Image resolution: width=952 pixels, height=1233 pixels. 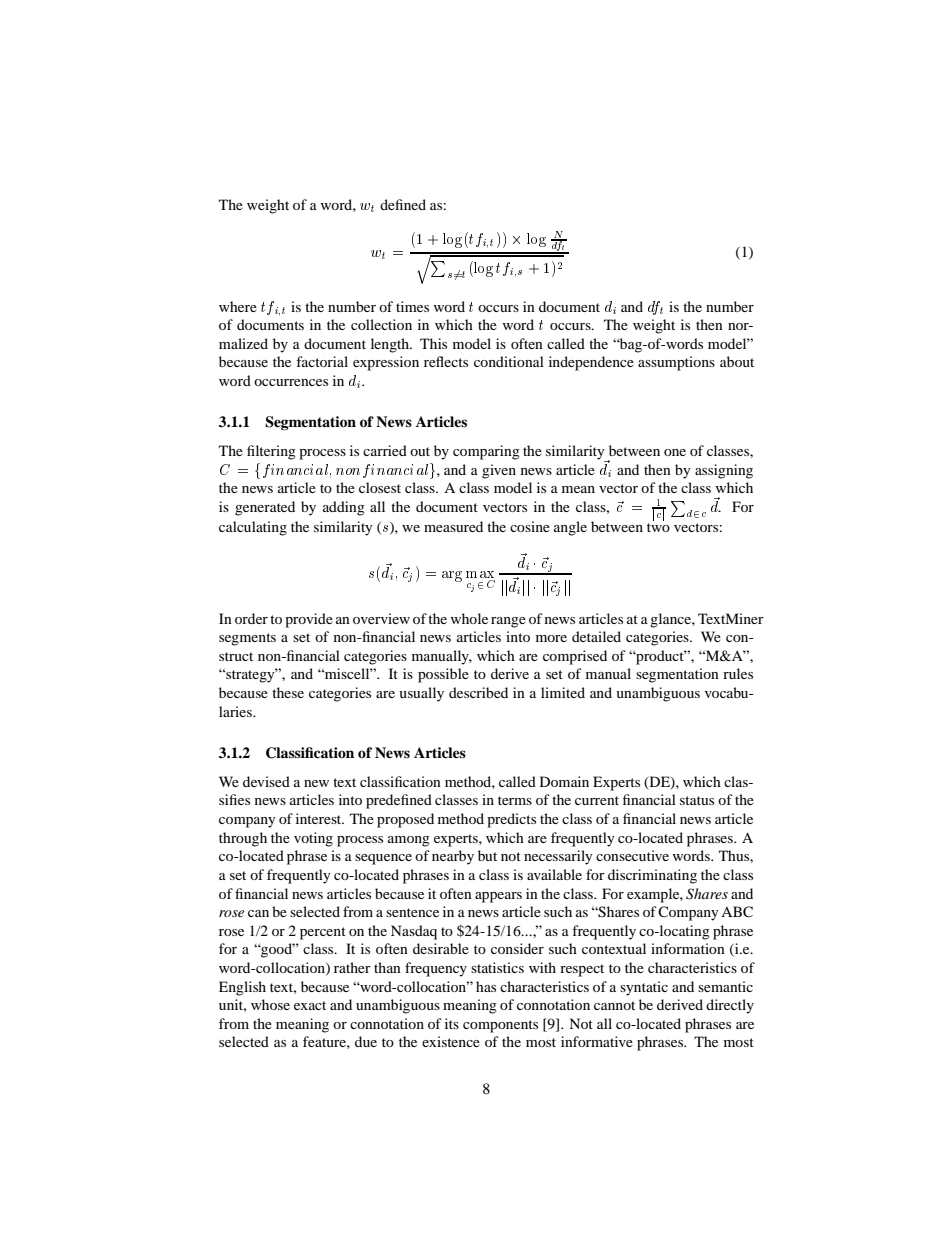 What do you see at coordinates (322, 361) in the page?
I see `factorial` at bounding box center [322, 361].
